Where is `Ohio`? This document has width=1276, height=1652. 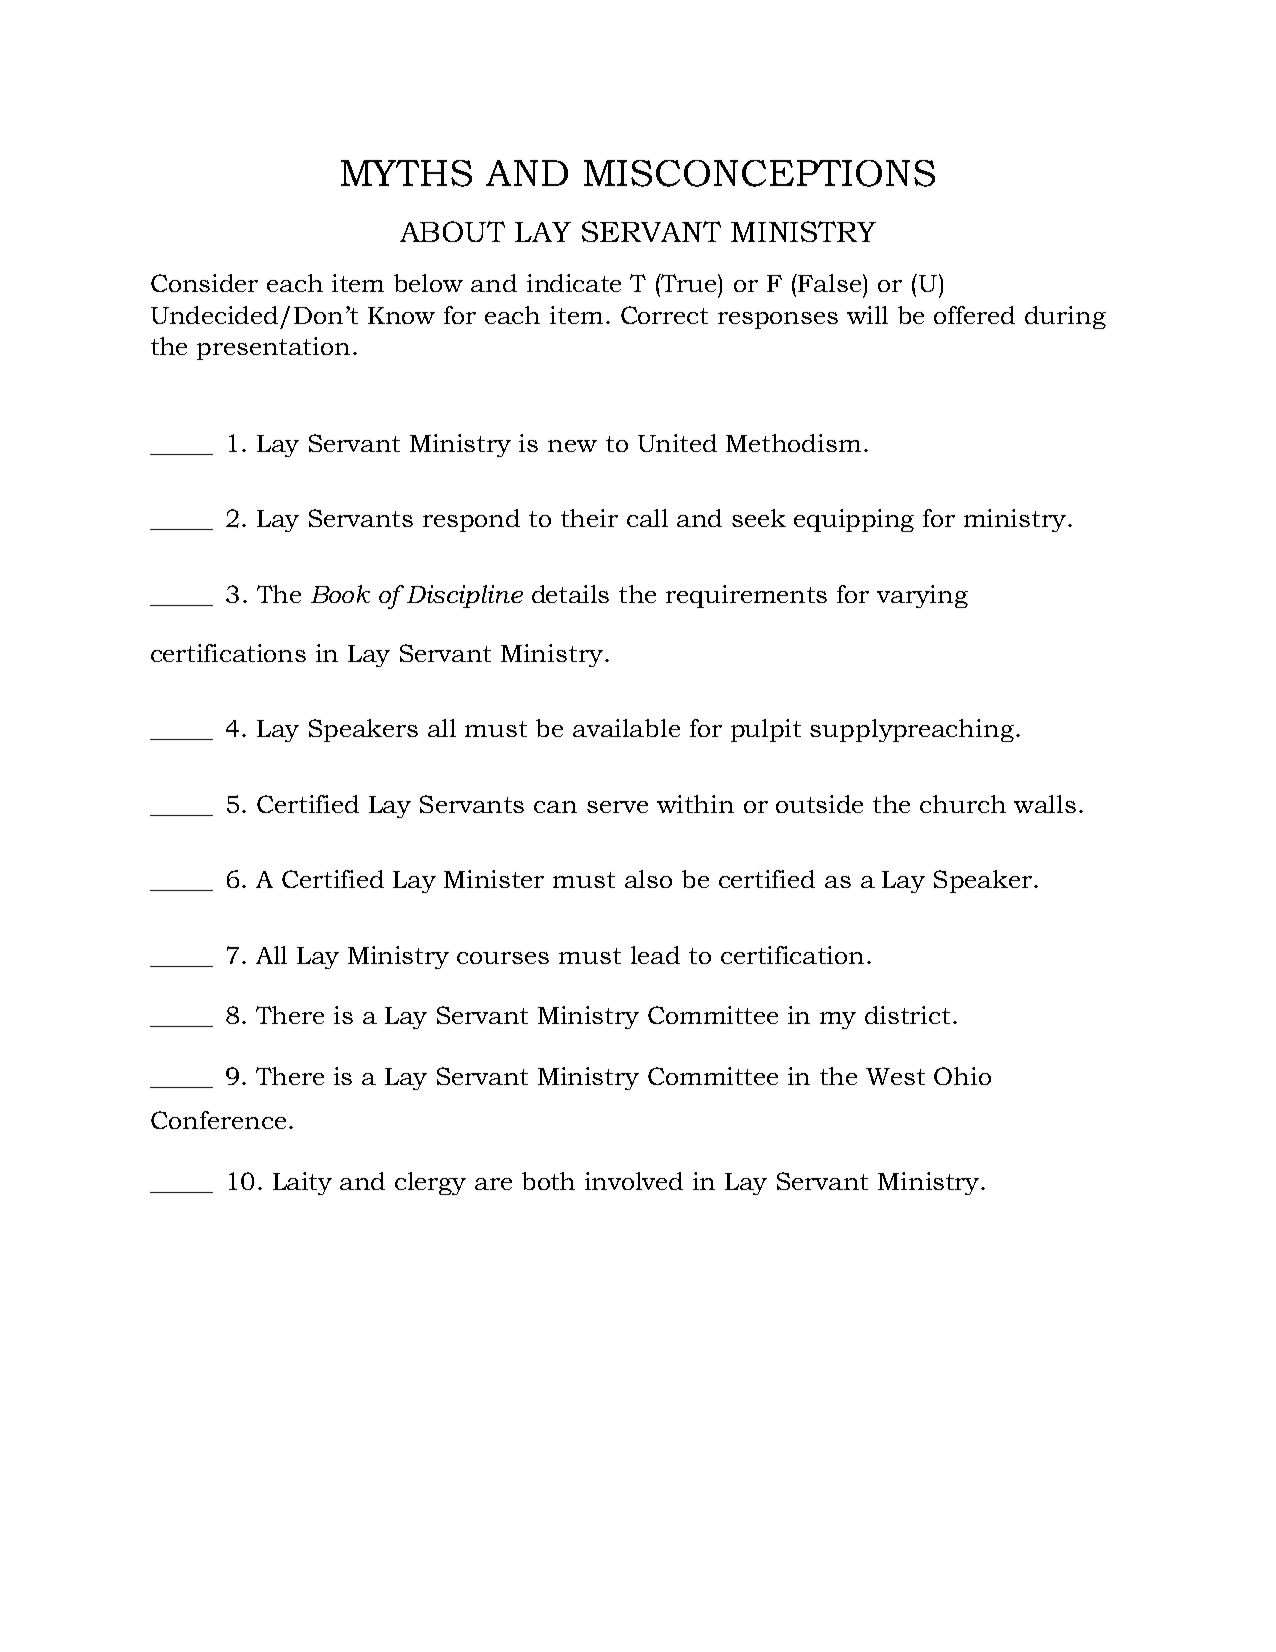
Ohio is located at coordinates (962, 1076).
